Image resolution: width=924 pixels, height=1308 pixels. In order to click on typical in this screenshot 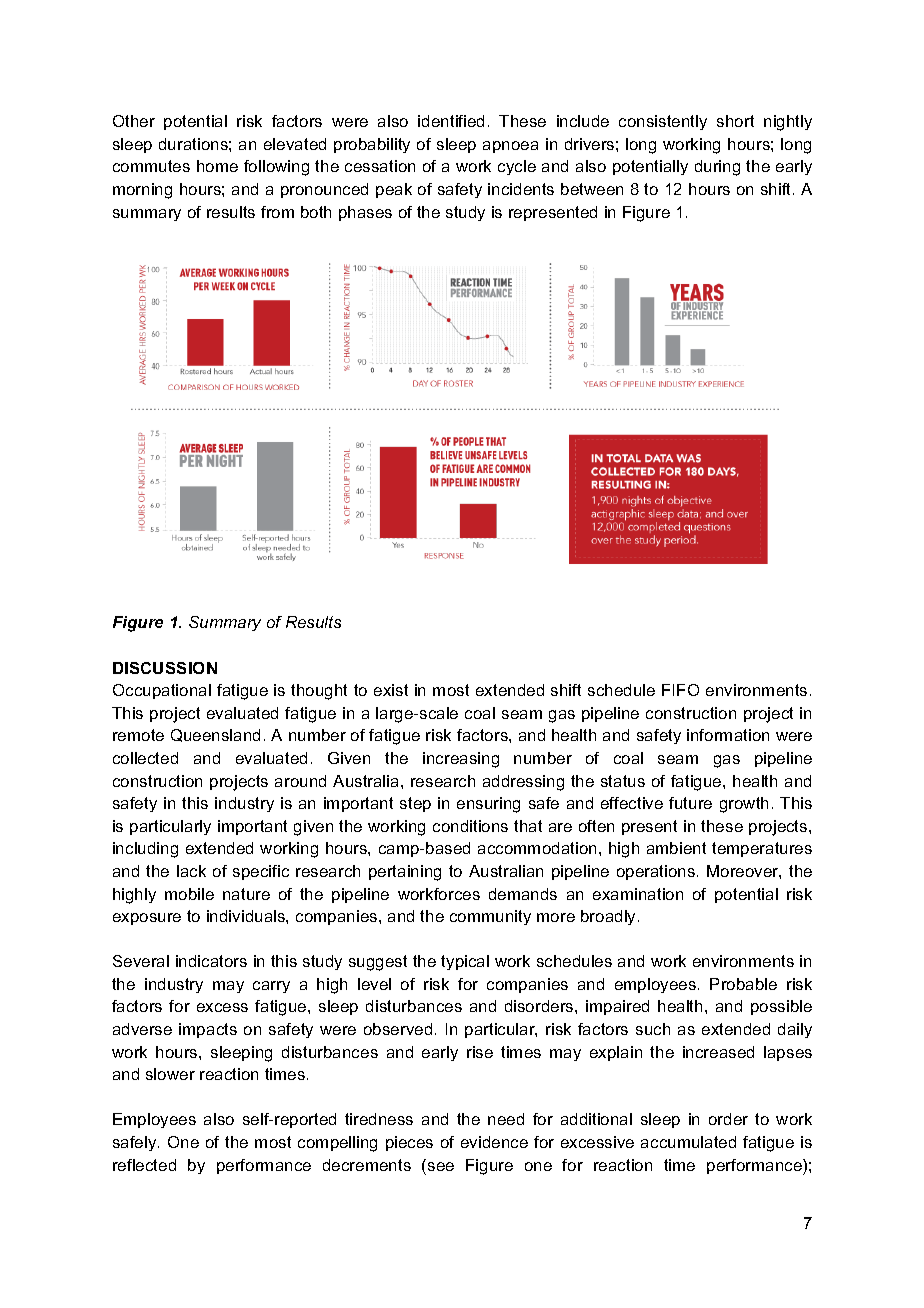, I will do `click(465, 962)`.
